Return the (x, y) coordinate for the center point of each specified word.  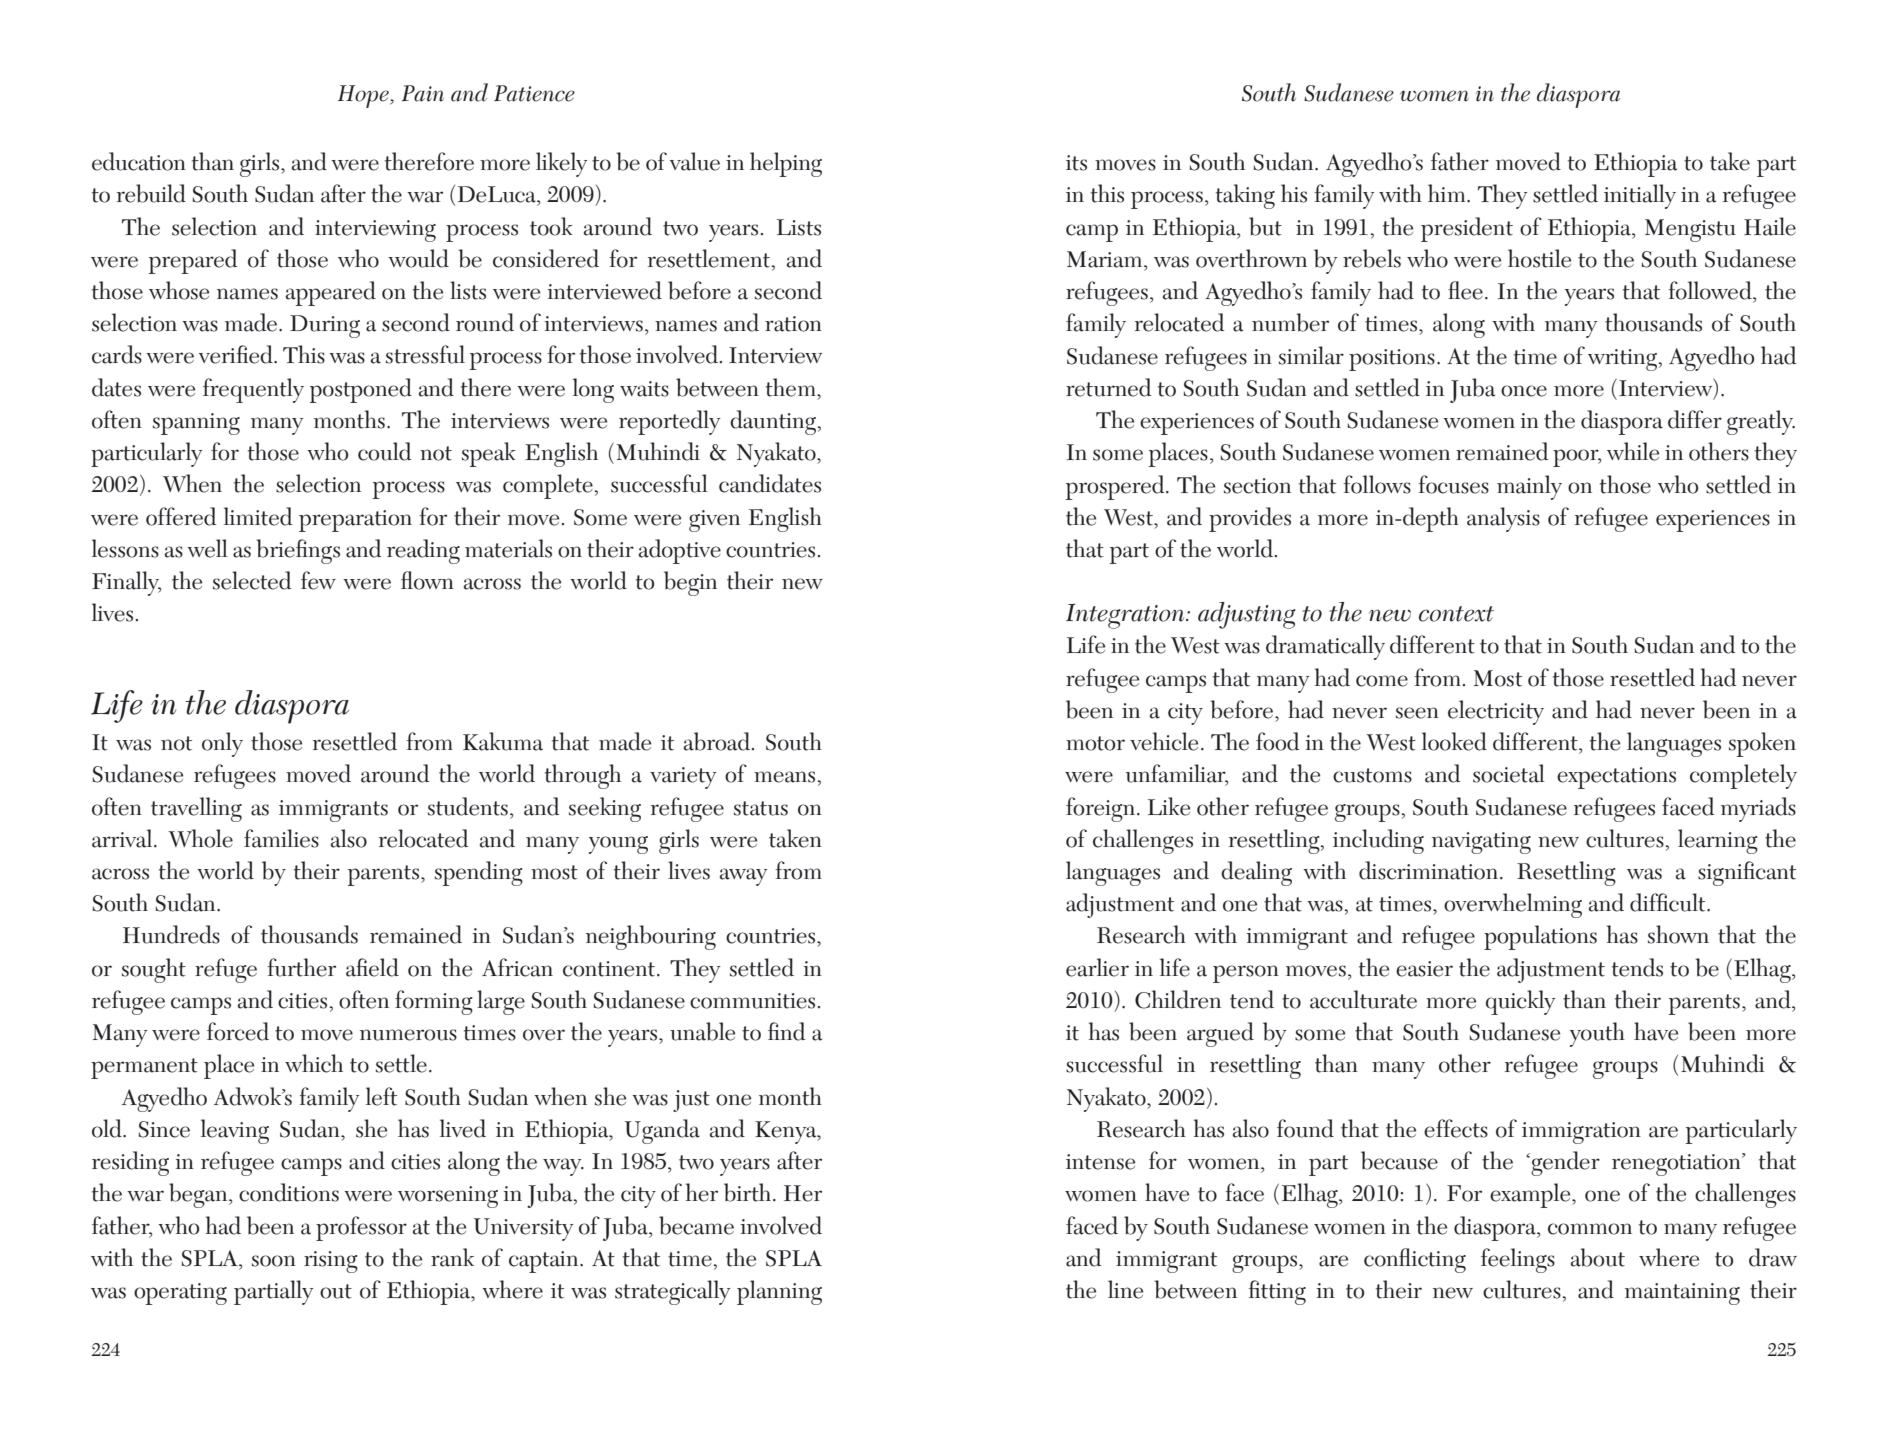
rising (331, 1262)
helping (786, 164)
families (281, 838)
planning (779, 1292)
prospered (1116, 487)
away (743, 877)
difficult (1669, 902)
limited (258, 516)
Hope (364, 96)
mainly (1529, 487)
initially (1640, 196)
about (1598, 1257)
